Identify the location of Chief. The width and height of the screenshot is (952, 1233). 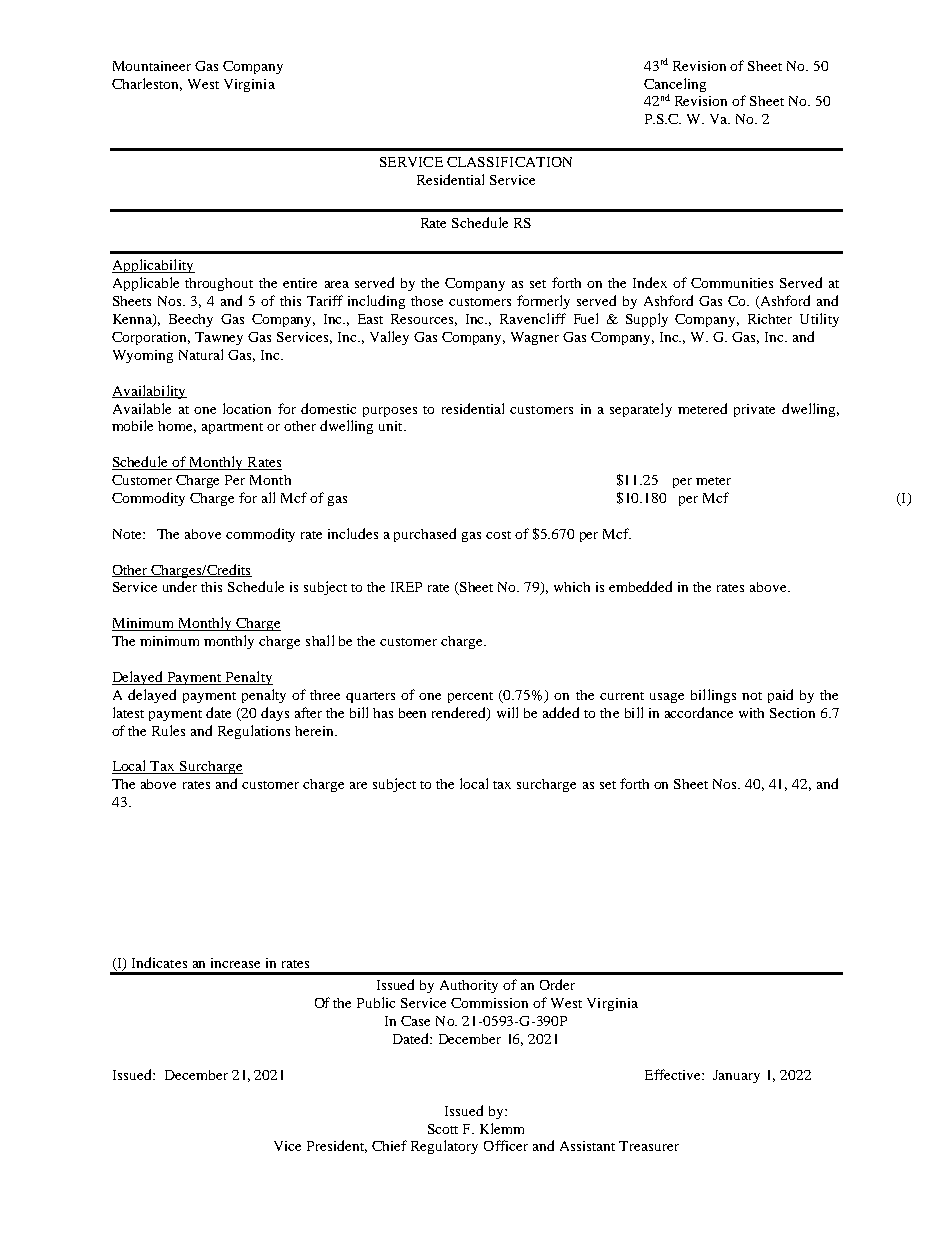
(389, 1145).
